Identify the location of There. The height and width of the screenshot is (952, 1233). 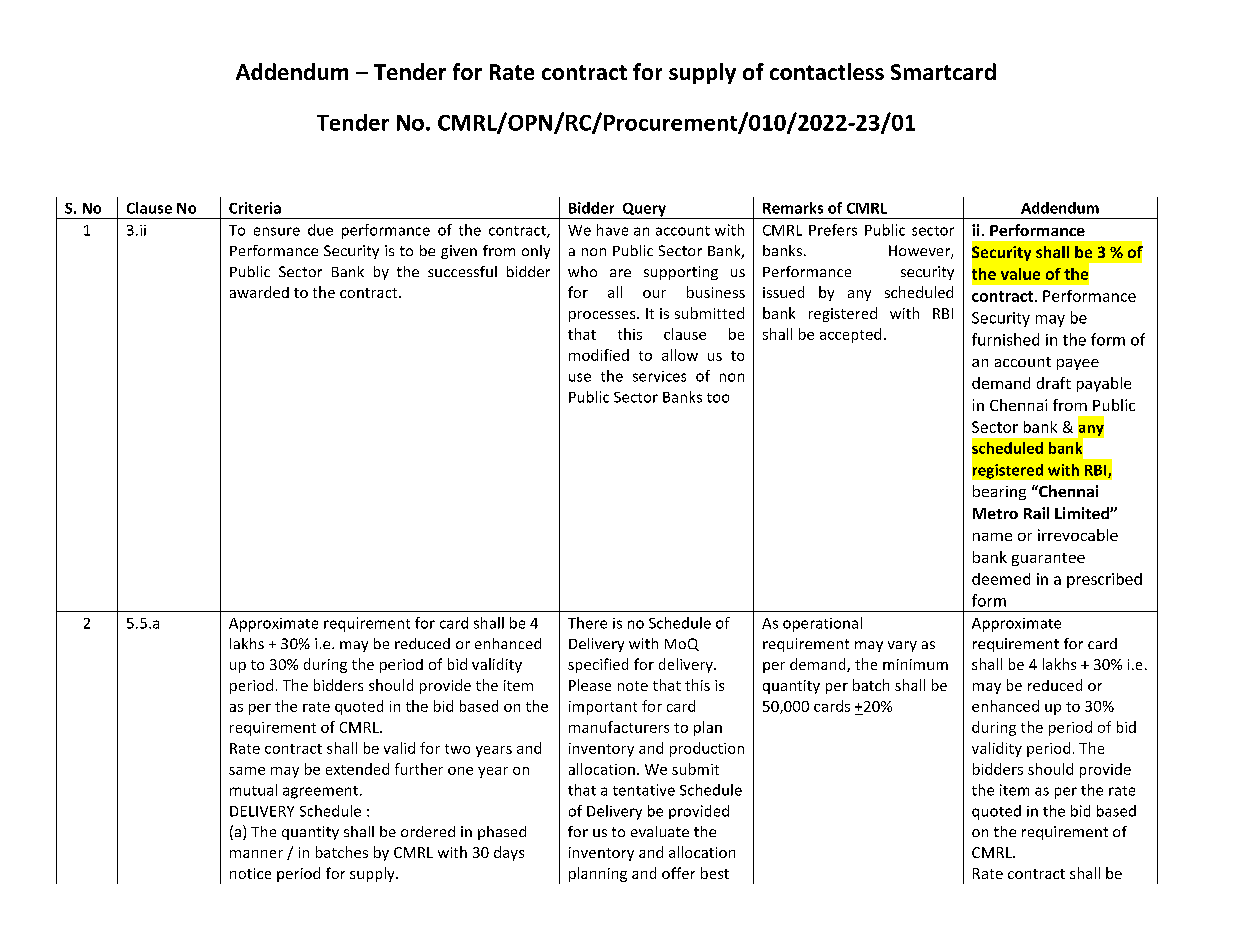
(587, 623).
